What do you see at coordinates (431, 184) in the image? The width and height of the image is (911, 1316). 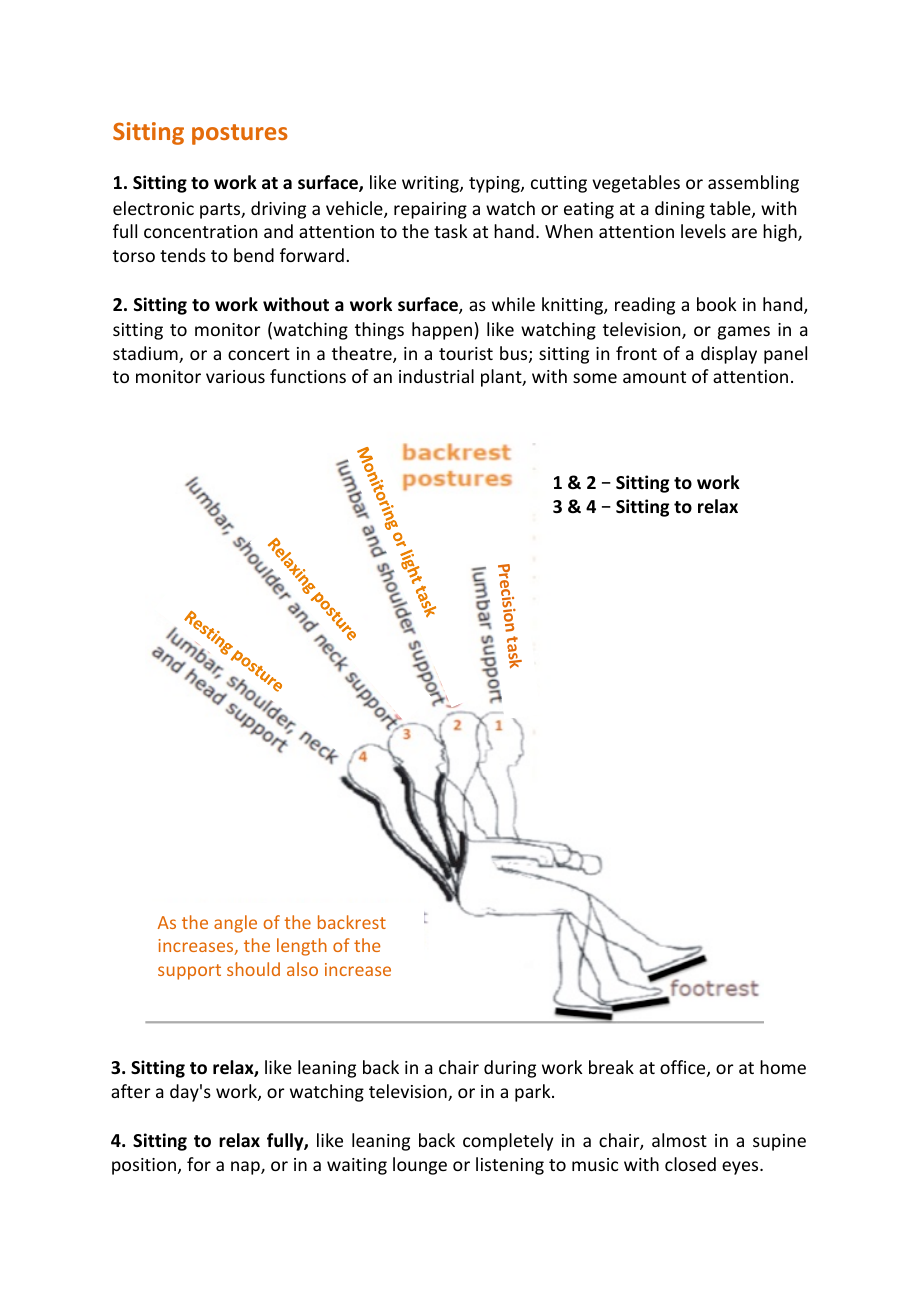 I see `writing` at bounding box center [431, 184].
